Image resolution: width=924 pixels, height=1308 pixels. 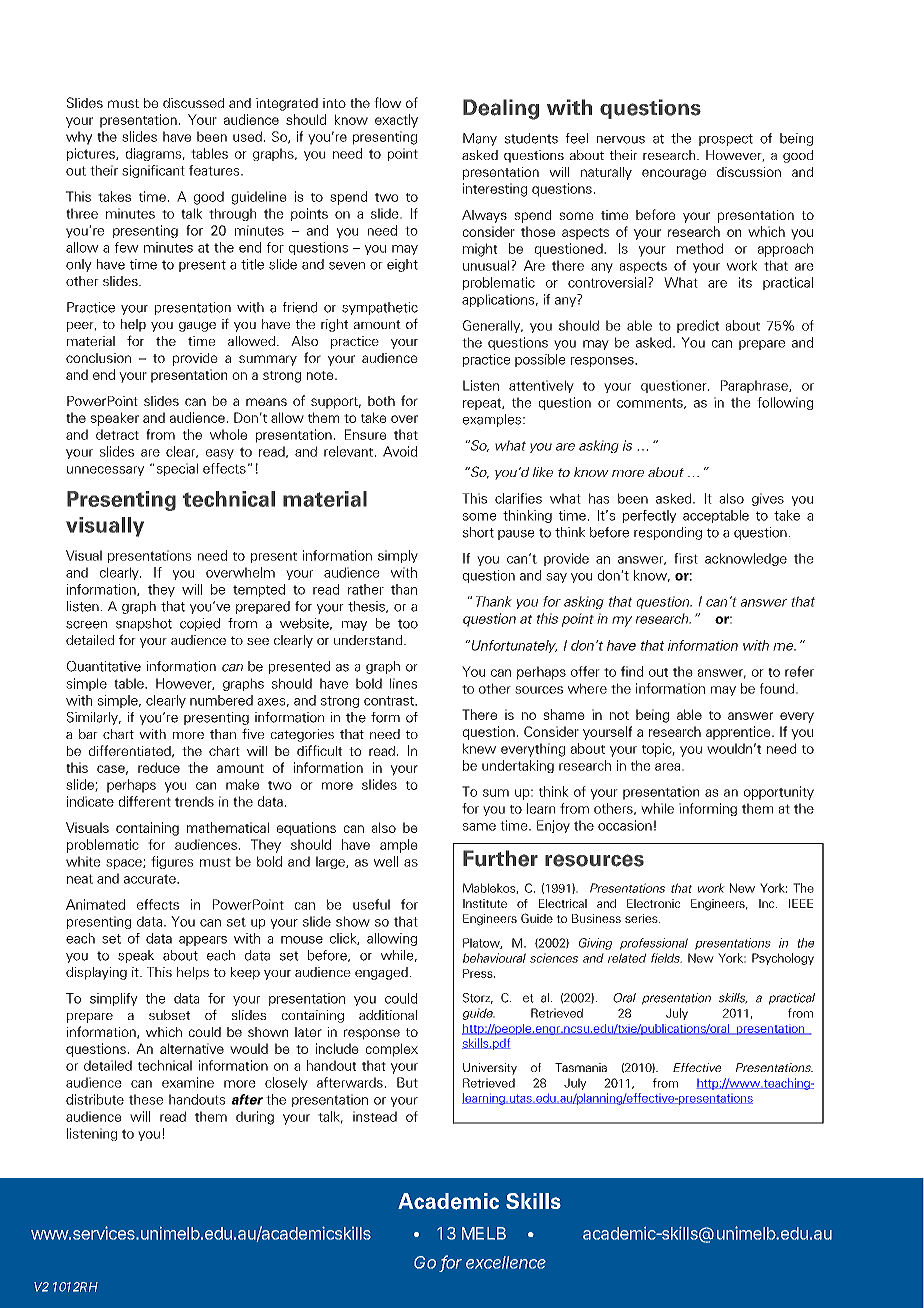 I want to click on prospect, so click(x=726, y=140).
